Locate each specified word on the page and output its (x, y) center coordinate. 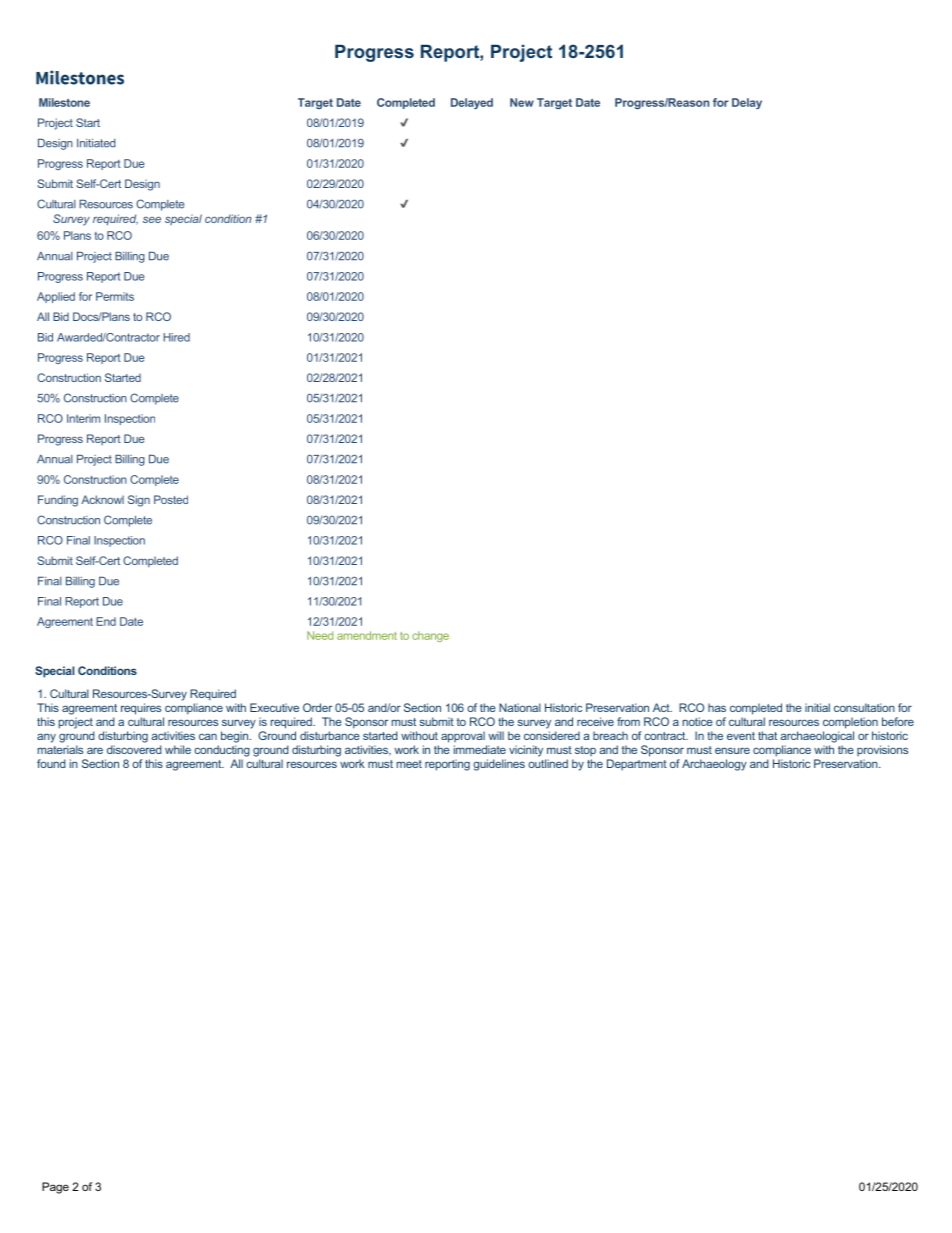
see (152, 219)
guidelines (499, 765)
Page (55, 1188)
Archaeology (714, 765)
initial (817, 707)
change (430, 636)
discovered (134, 749)
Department (637, 764)
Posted (171, 499)
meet (409, 764)
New (522, 102)
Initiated (96, 143)
